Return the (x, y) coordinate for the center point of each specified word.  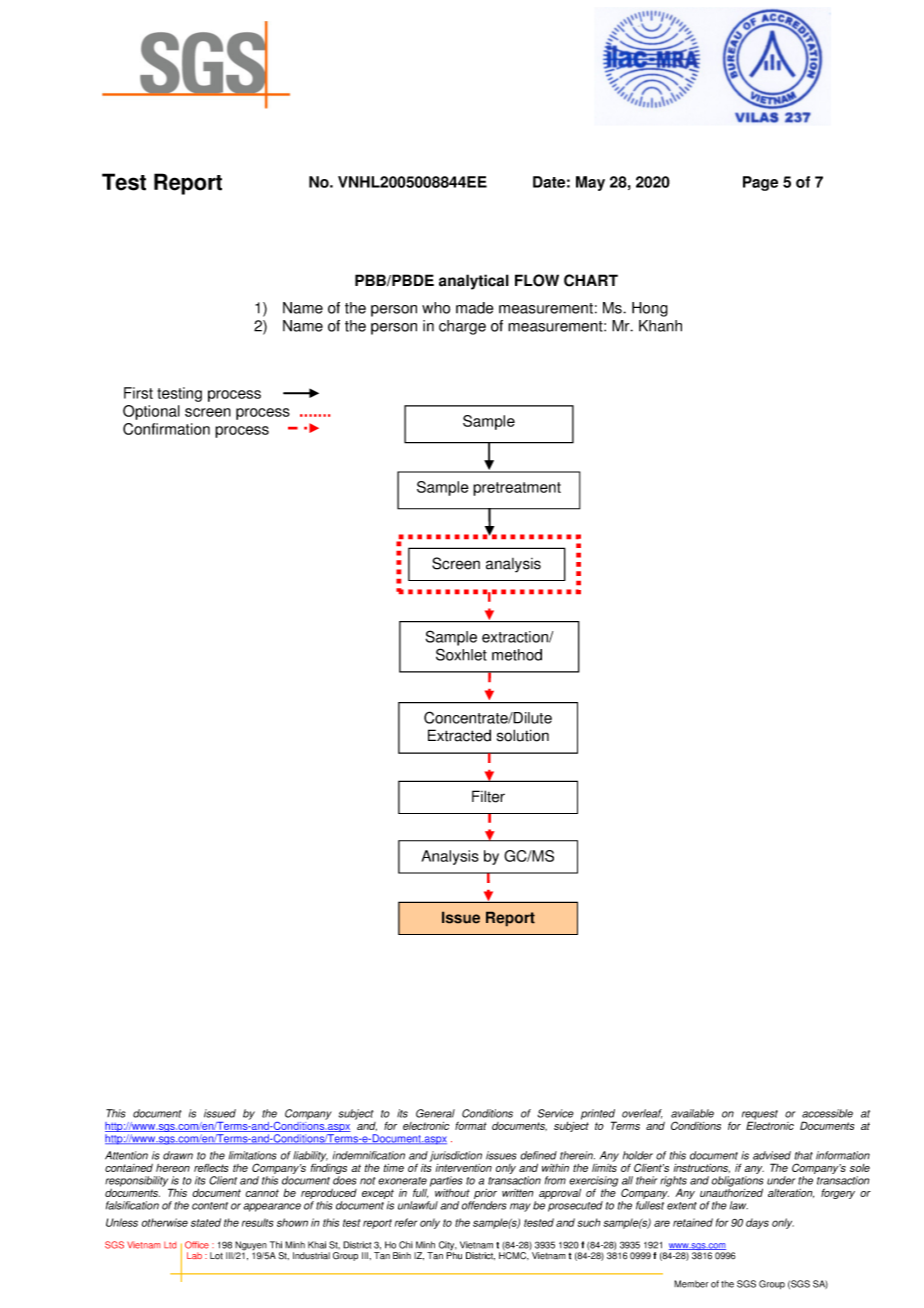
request (760, 1116)
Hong (650, 309)
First (138, 393)
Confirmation (166, 429)
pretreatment (517, 489)
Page (760, 183)
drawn (178, 1155)
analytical (474, 282)
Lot (216, 1256)
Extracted (459, 735)
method (517, 655)
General (435, 1113)
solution (523, 735)
